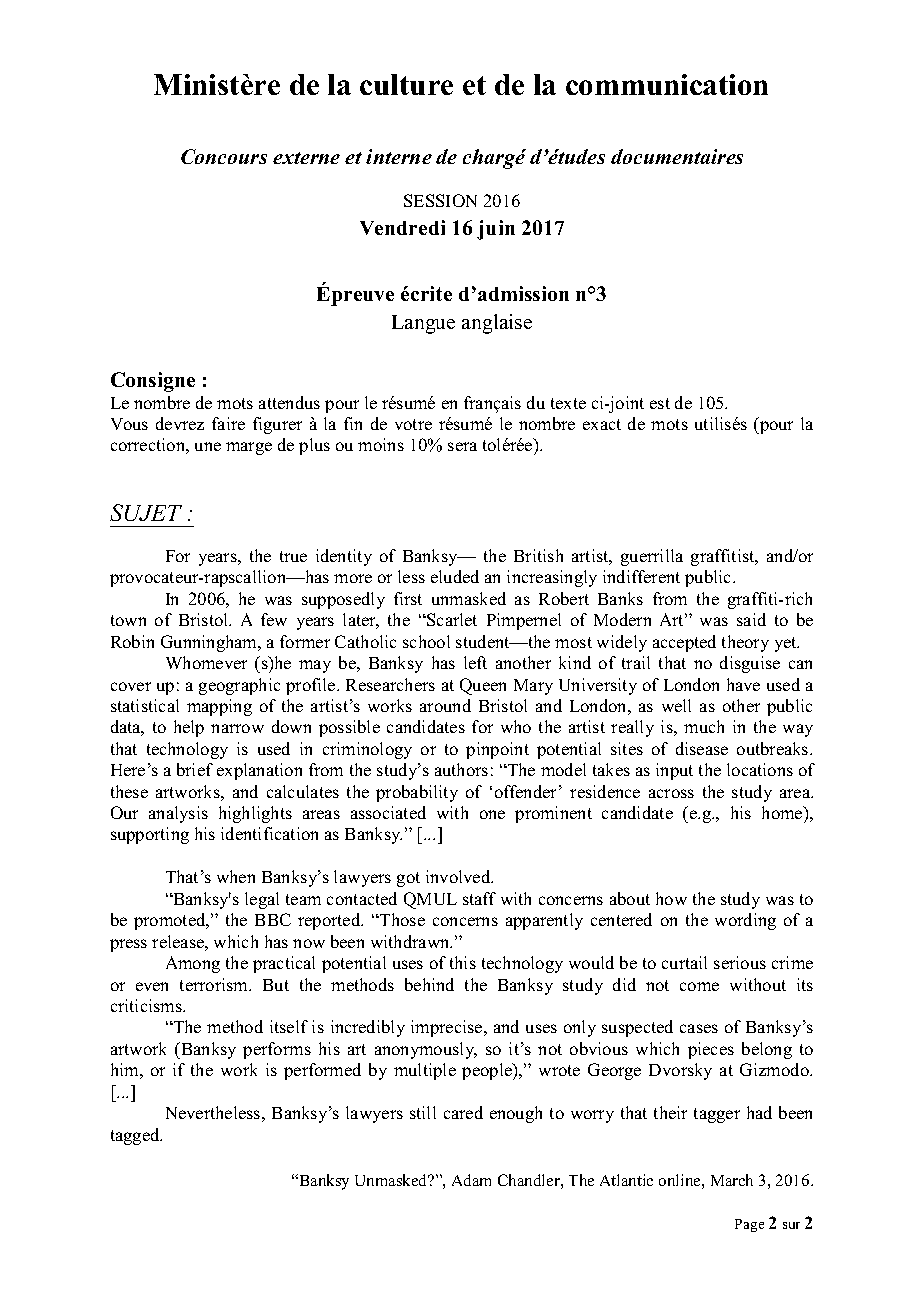 This screenshot has height=1308, width=924. Describe the element at coordinates (208, 446) in the screenshot. I see `une` at that location.
